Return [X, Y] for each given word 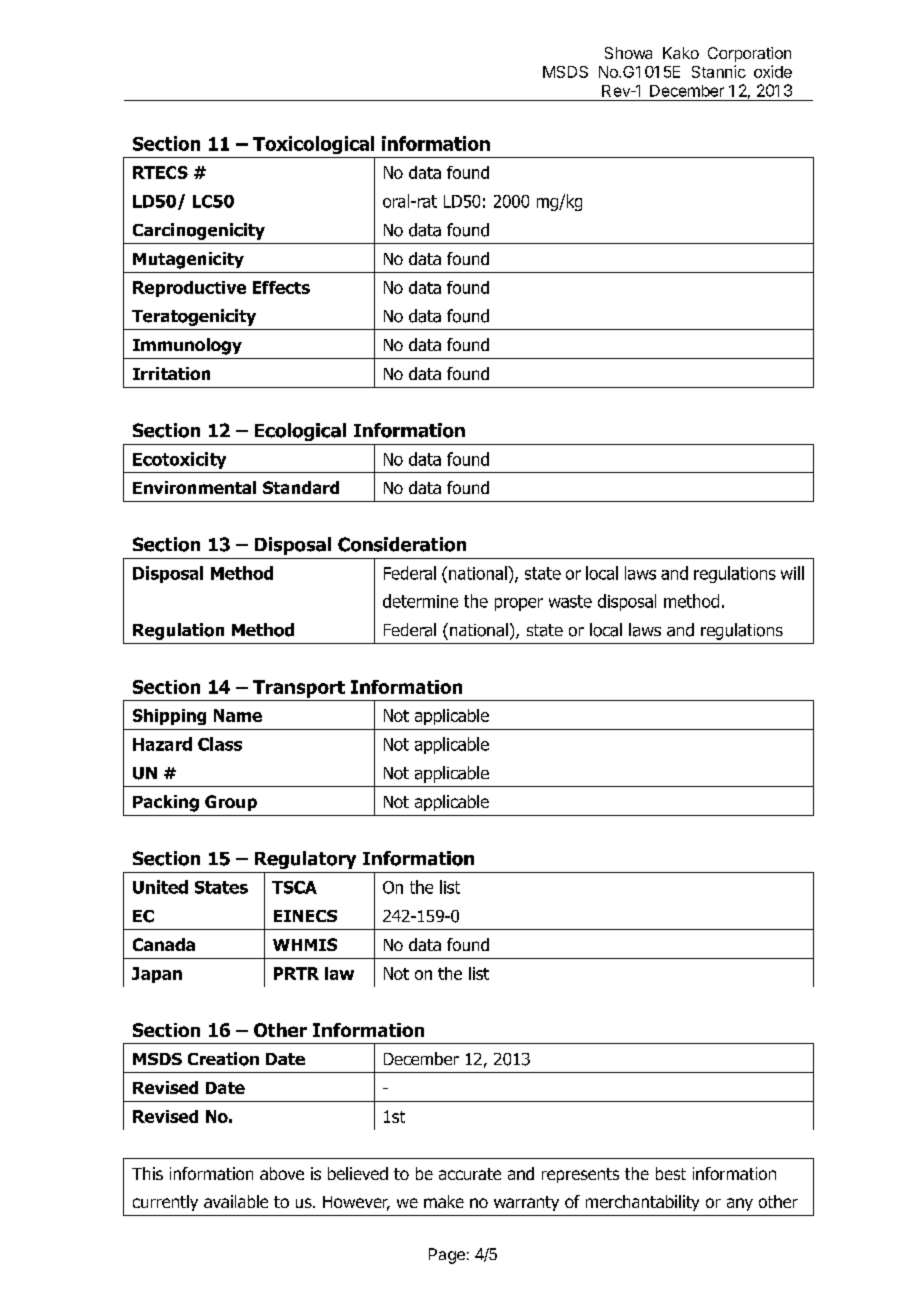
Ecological [300, 432]
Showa [628, 53]
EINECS [305, 916]
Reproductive [189, 289]
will [792, 573]
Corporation [749, 54]
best [671, 1173]
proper [519, 604]
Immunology [187, 346]
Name [238, 715]
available [236, 1201]
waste [570, 601]
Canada [164, 944]
